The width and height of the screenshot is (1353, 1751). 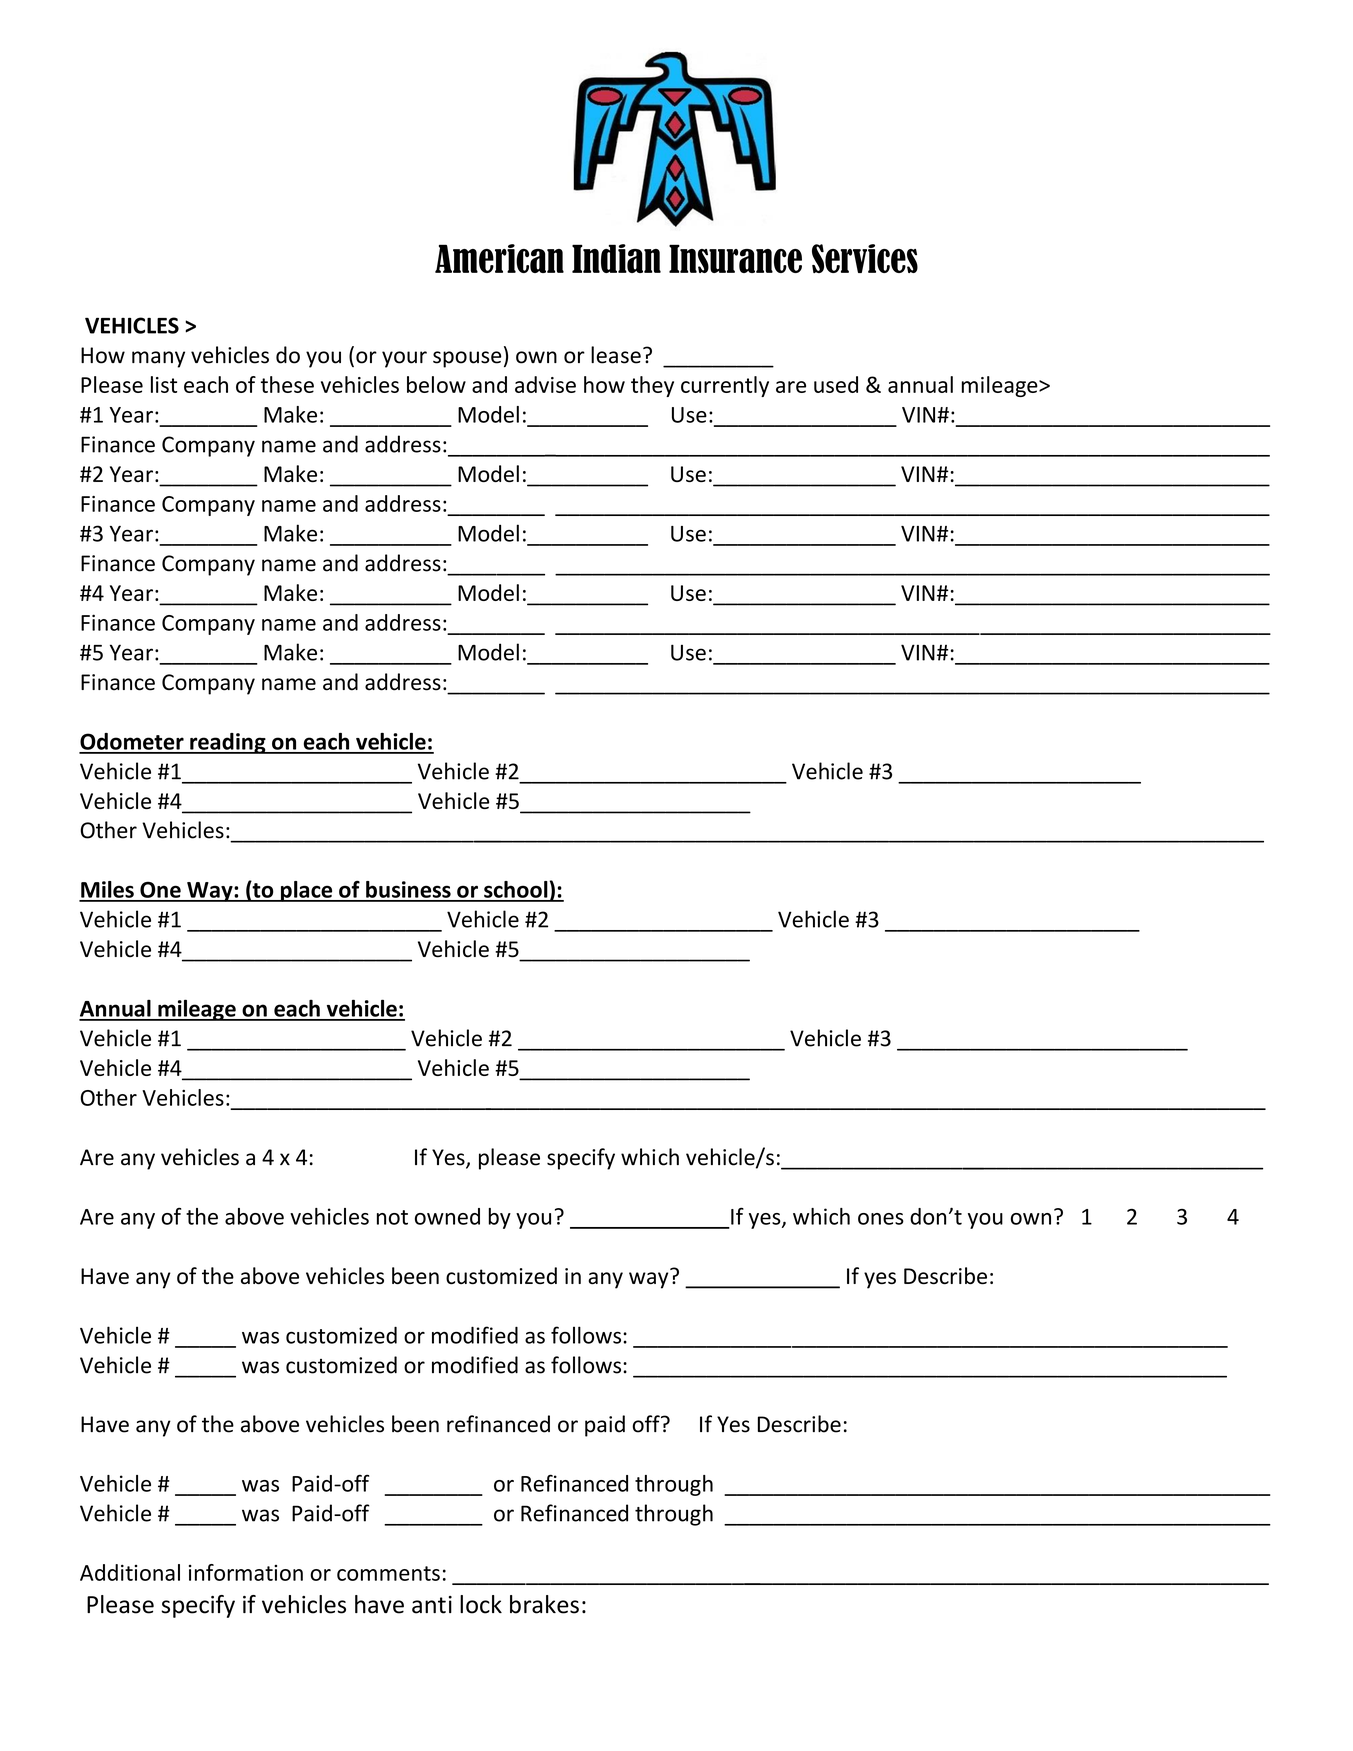 What do you see at coordinates (735, 258) in the screenshot?
I see `Insurance` at bounding box center [735, 258].
